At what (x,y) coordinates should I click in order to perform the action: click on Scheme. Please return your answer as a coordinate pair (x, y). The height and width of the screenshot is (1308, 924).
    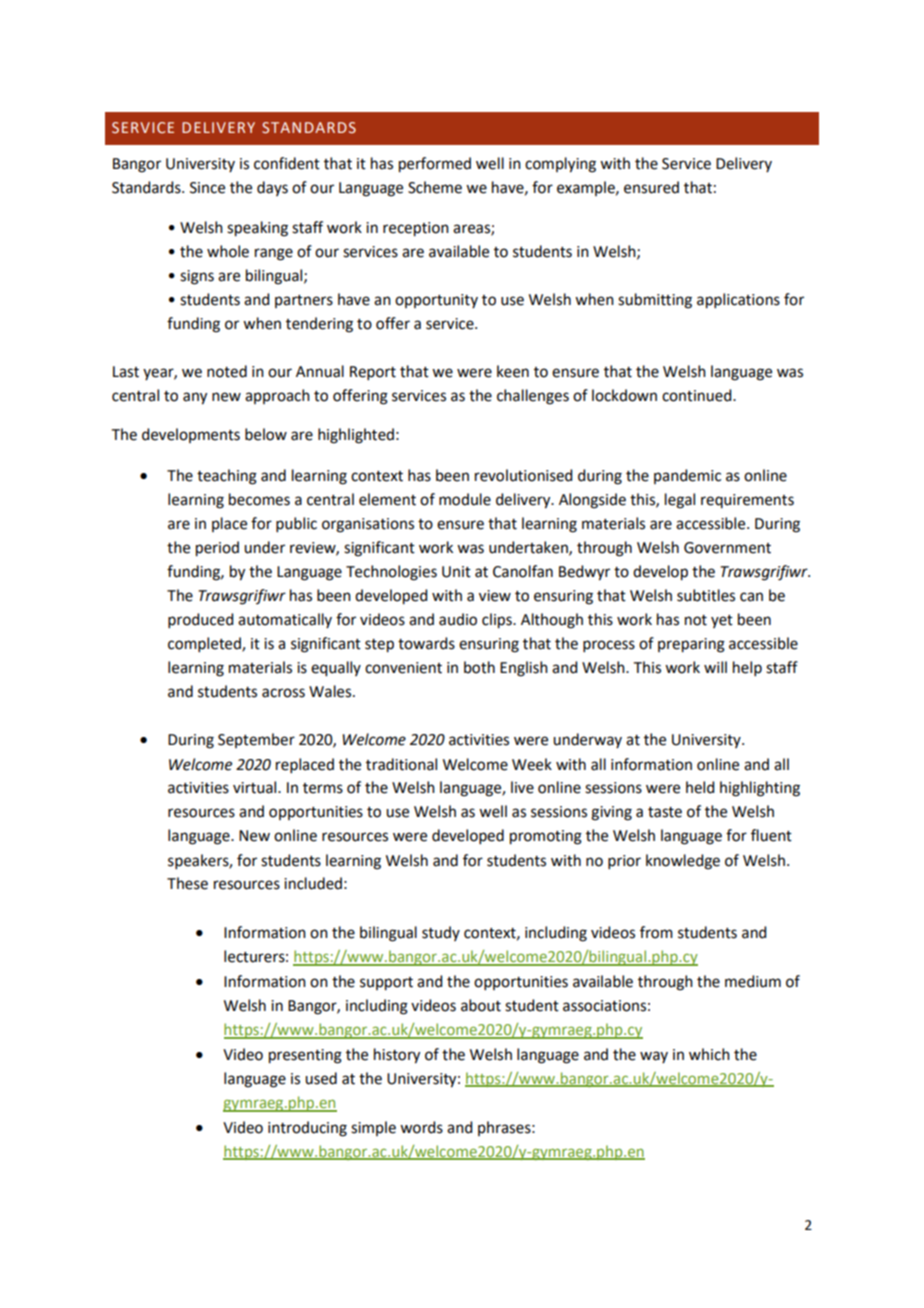
    Looking at the image, I should click on (435, 187).
